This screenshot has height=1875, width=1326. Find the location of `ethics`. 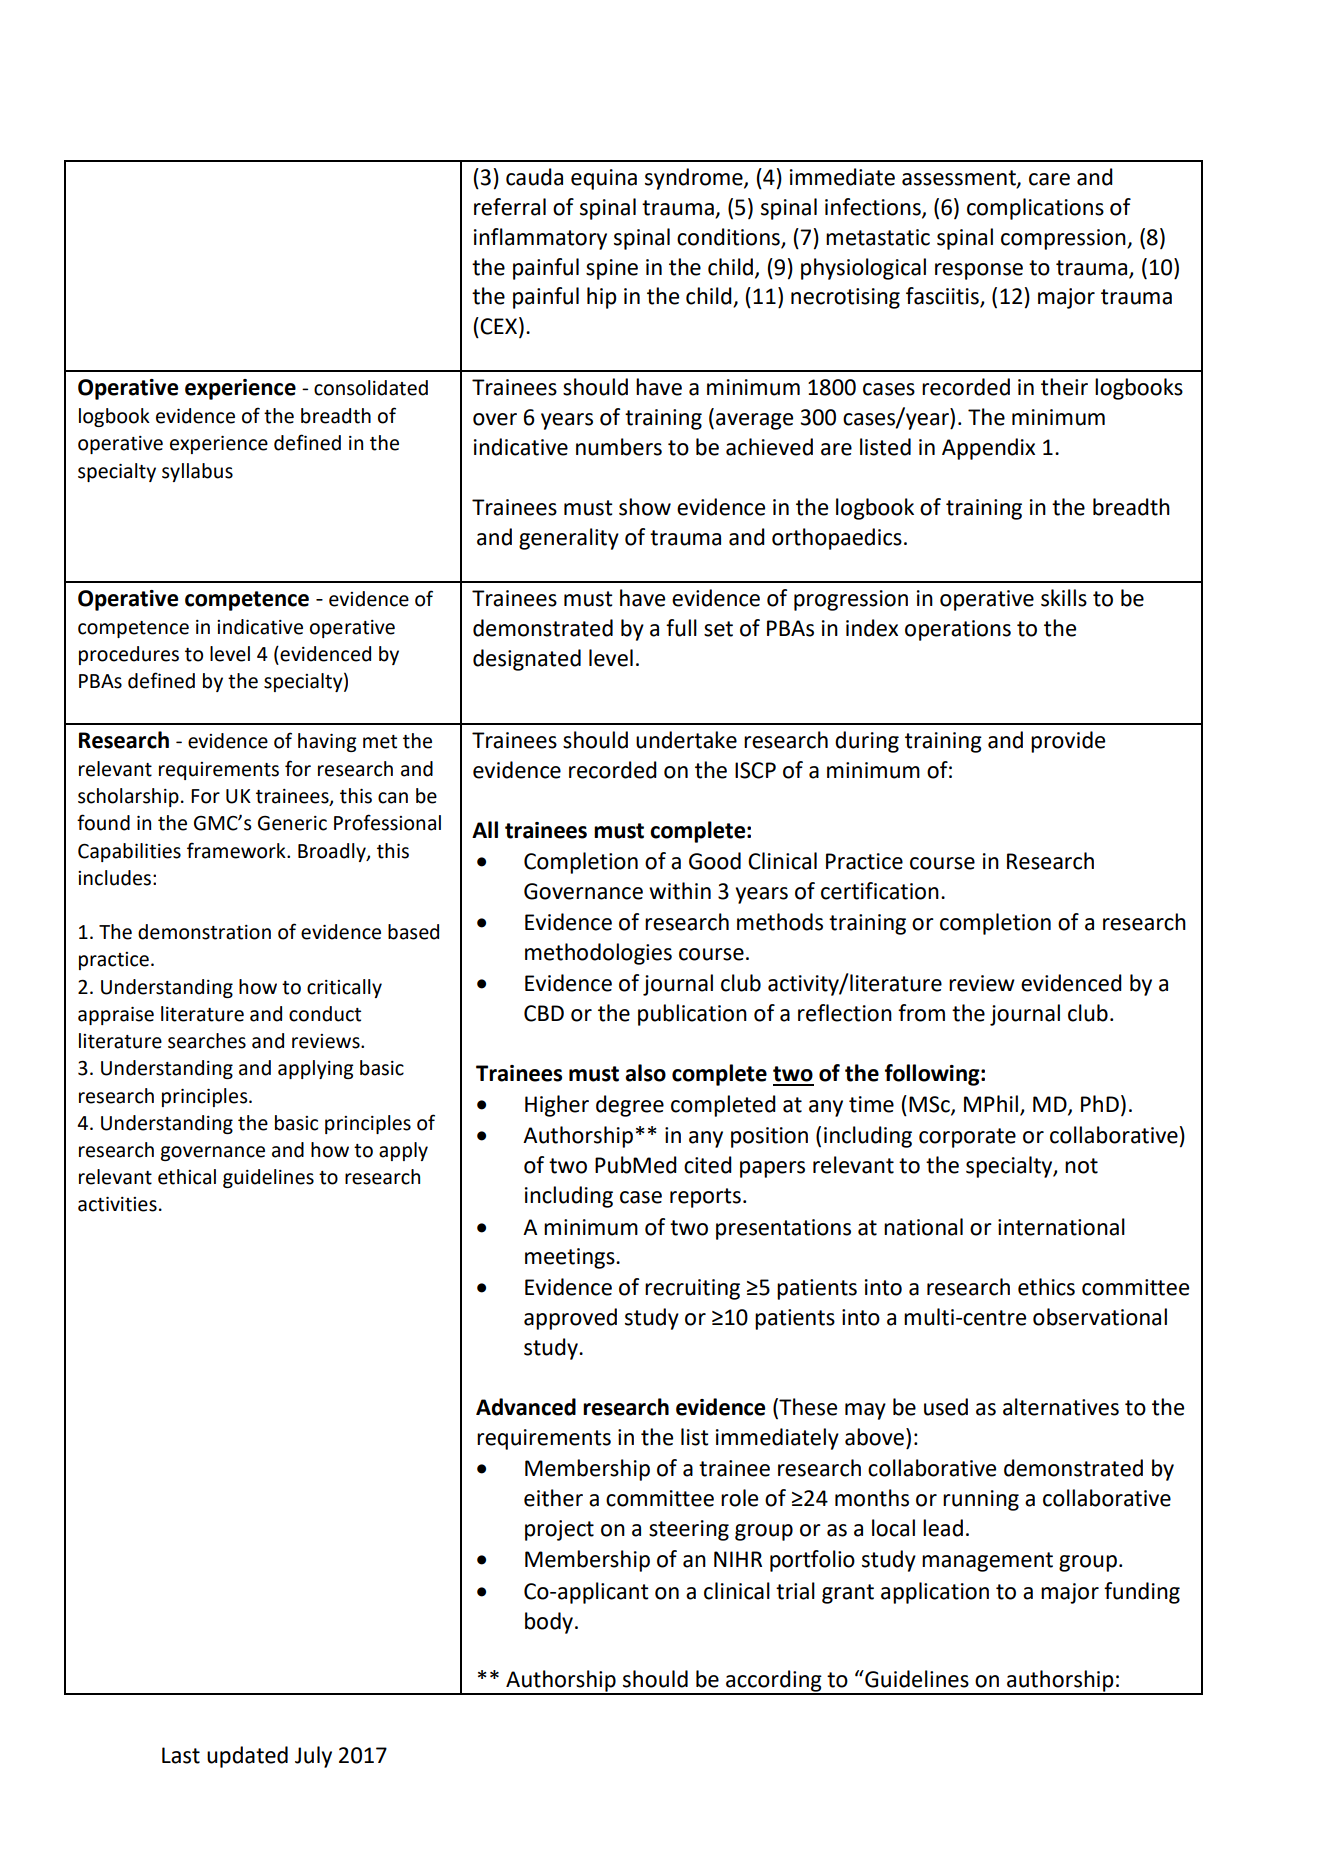

ethics is located at coordinates (1046, 1287).
